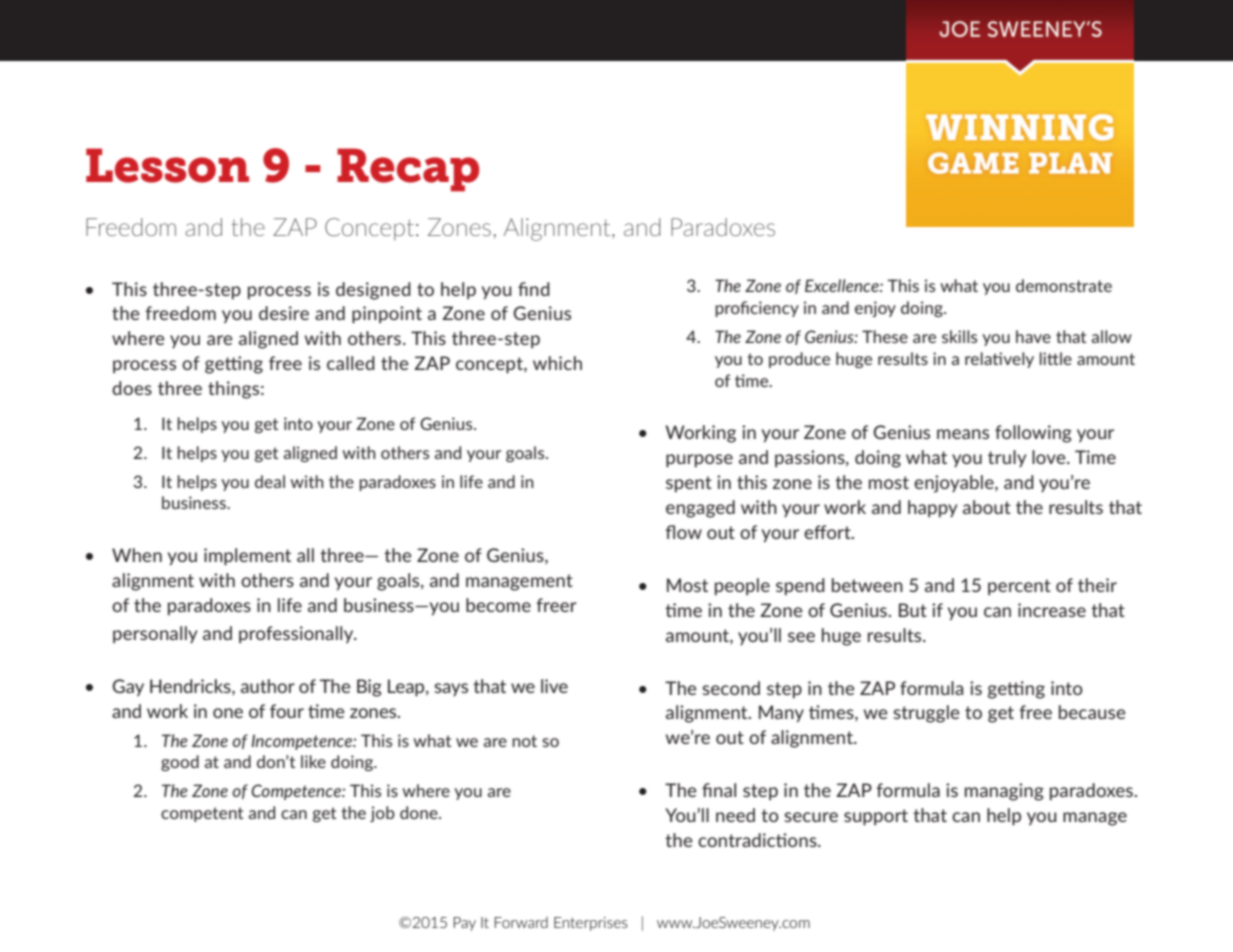 This screenshot has height=952, width=1233. Describe the element at coordinates (699, 461) in the screenshot. I see `purpose` at that location.
